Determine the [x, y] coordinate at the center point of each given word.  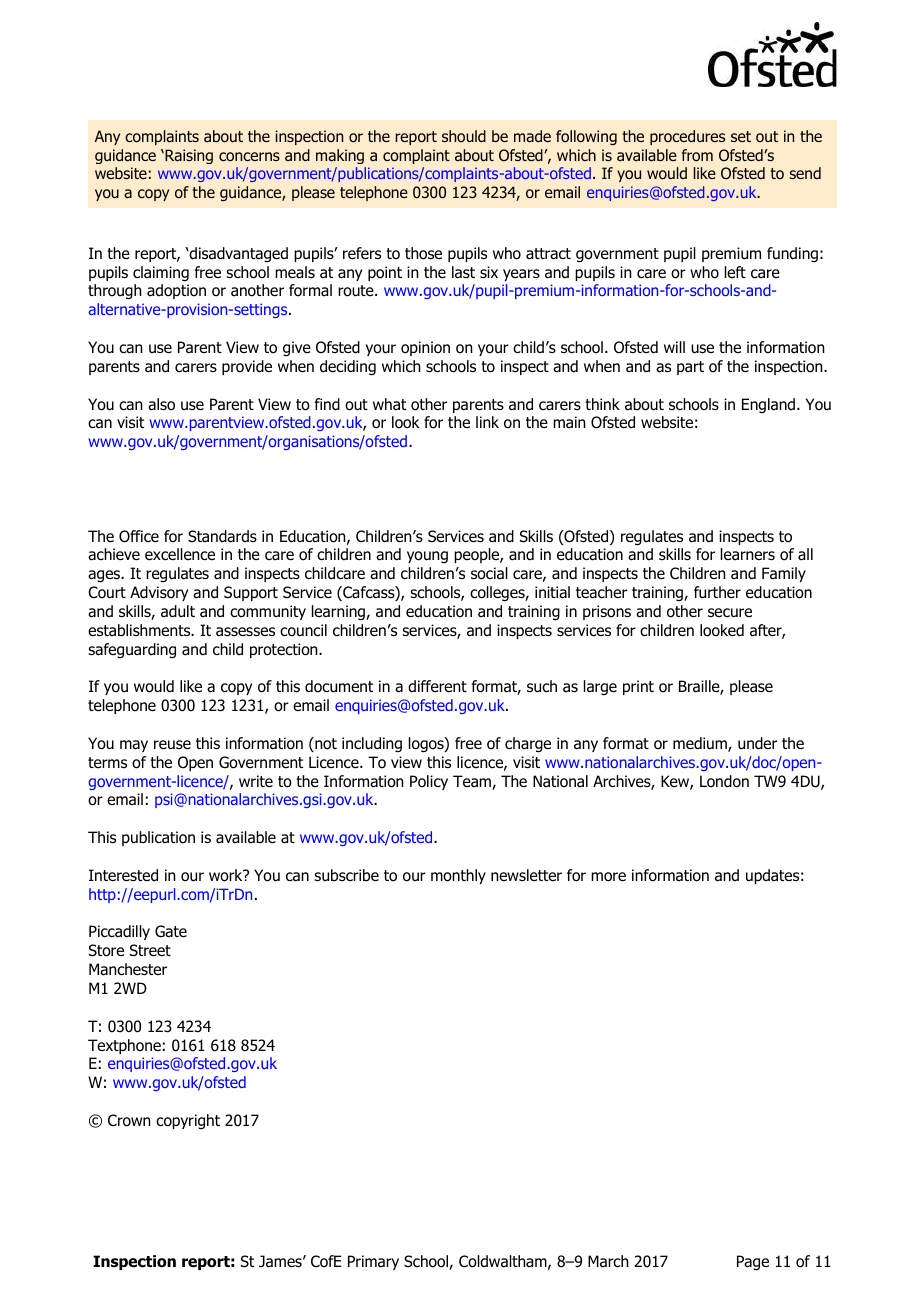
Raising [188, 156]
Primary [373, 1262]
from [697, 155]
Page [753, 1262]
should [464, 136]
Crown [129, 1120]
